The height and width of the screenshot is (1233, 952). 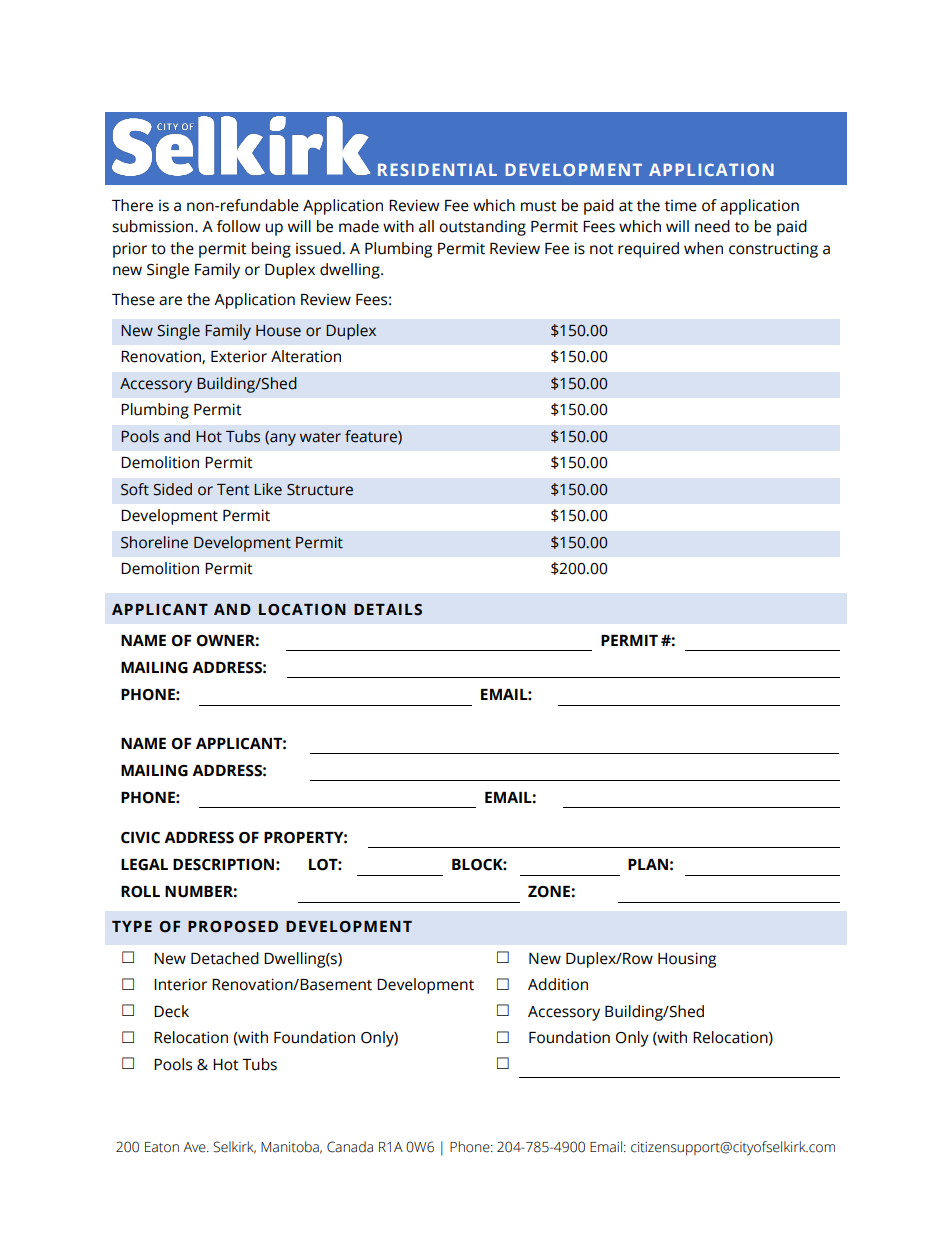 What do you see at coordinates (154, 542) in the screenshot?
I see `Shoreline` at bounding box center [154, 542].
